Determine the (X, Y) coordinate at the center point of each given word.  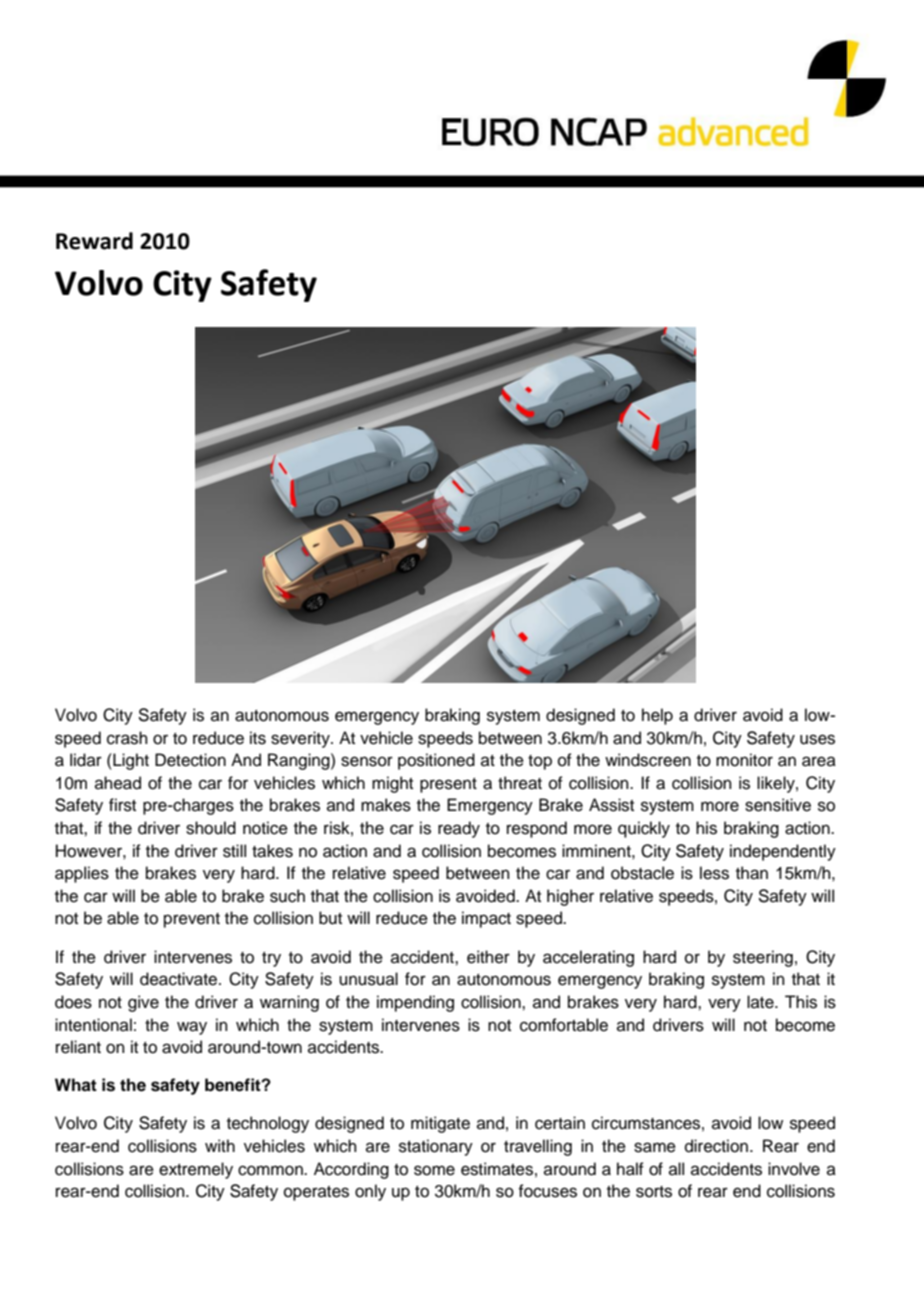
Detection (190, 760)
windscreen (648, 760)
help (657, 716)
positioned (436, 761)
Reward (94, 241)
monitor (744, 760)
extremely (196, 1170)
